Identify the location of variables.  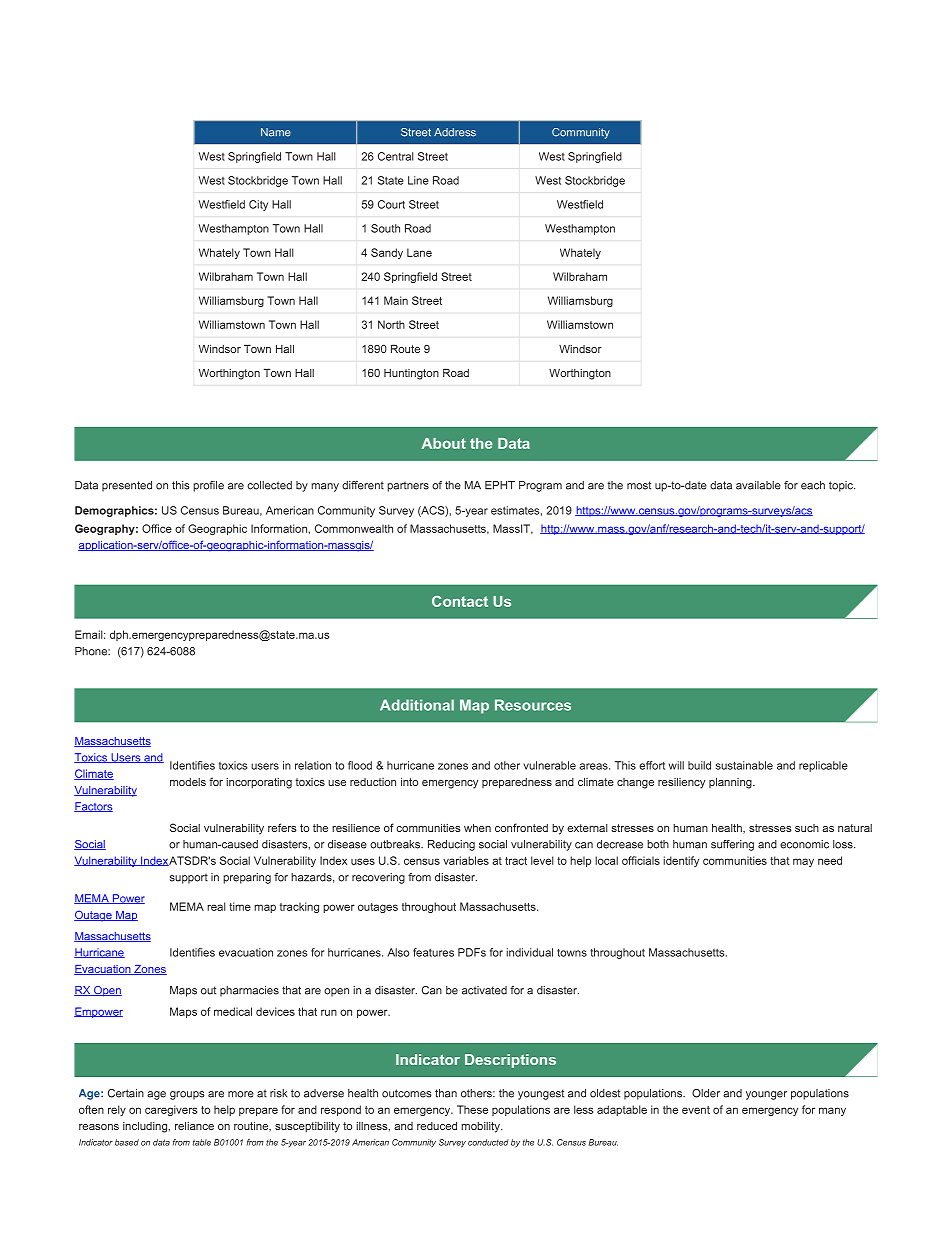
(466, 860).
